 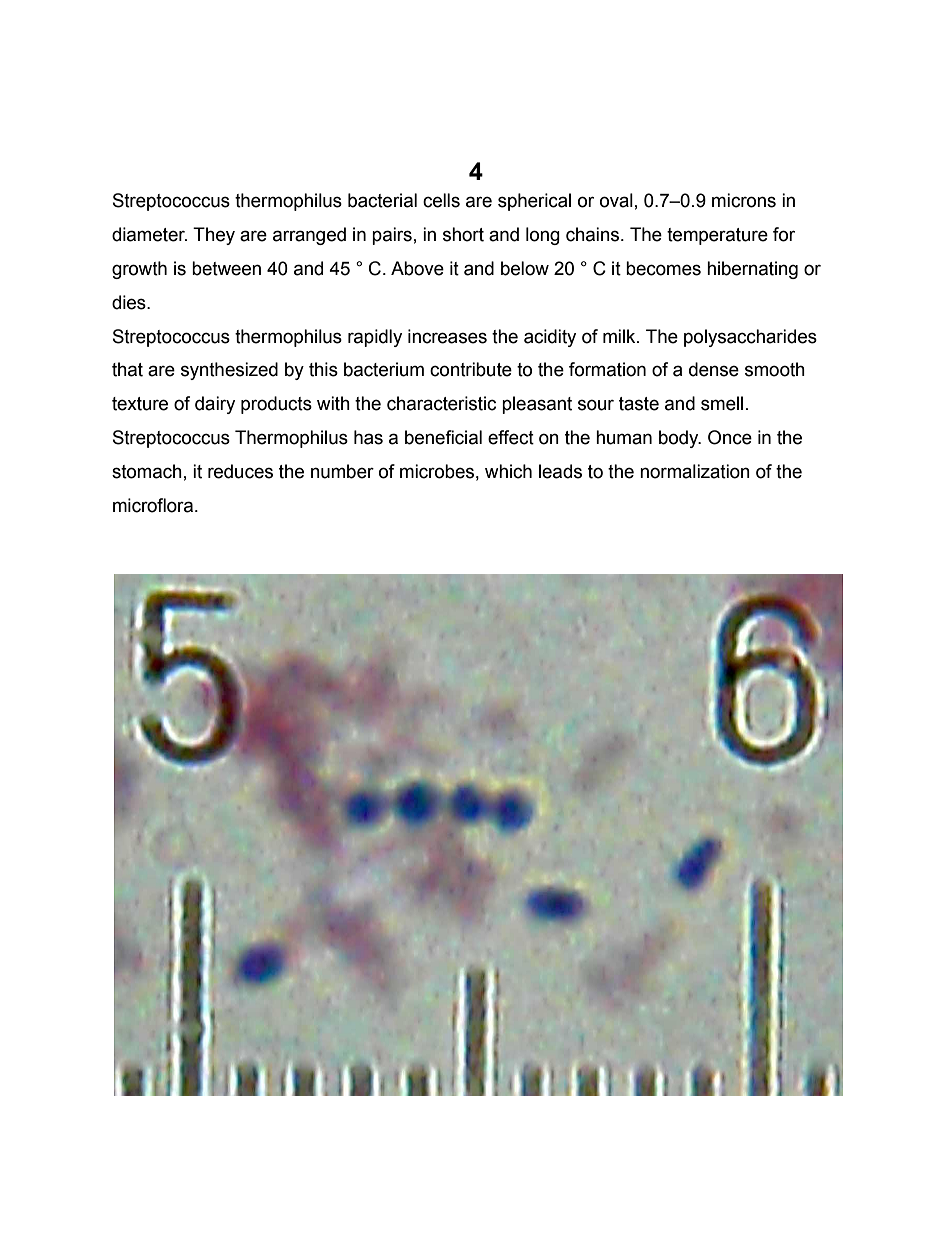 I want to click on They, so click(x=214, y=236).
